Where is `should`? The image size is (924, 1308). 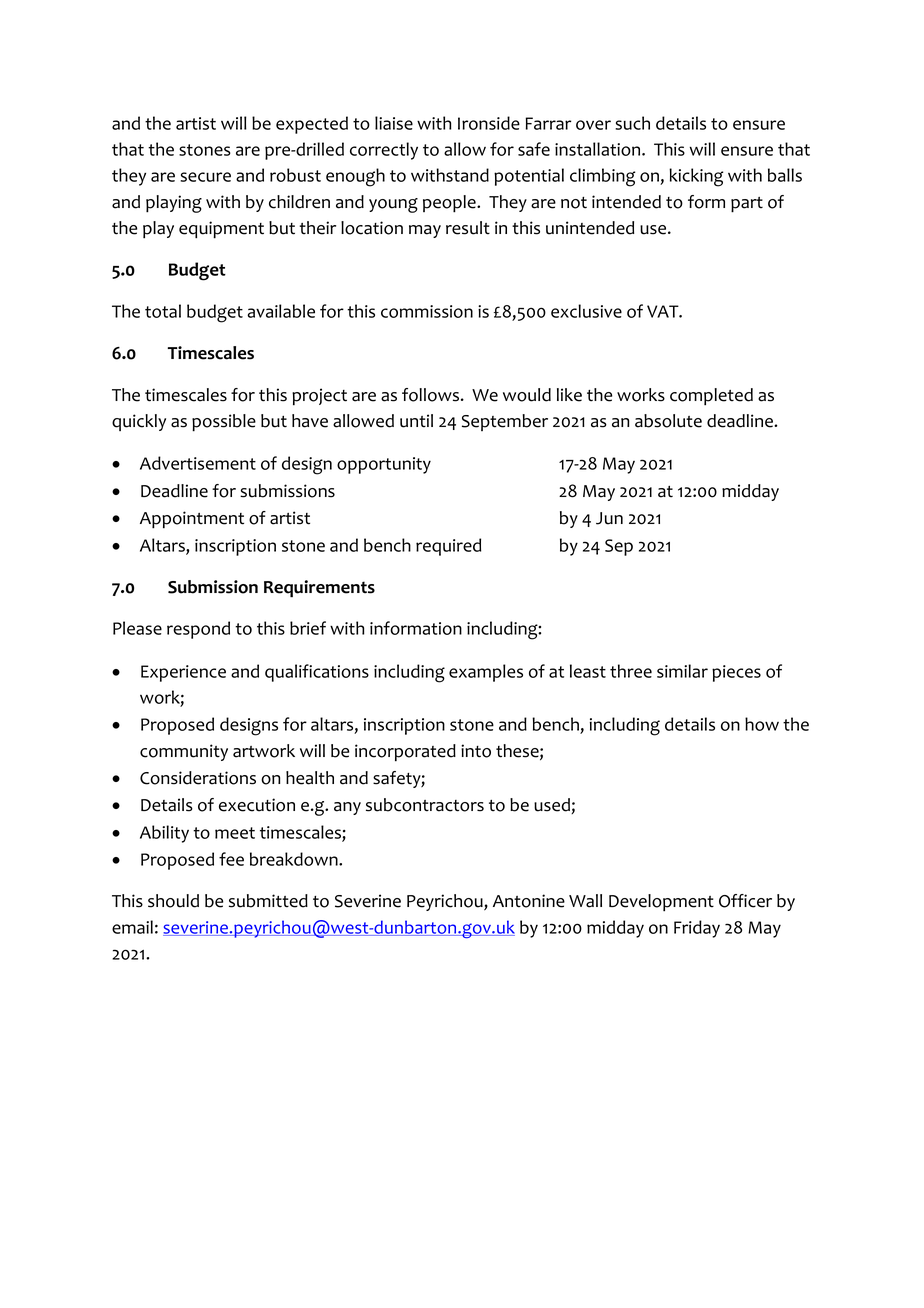
should is located at coordinates (173, 901).
